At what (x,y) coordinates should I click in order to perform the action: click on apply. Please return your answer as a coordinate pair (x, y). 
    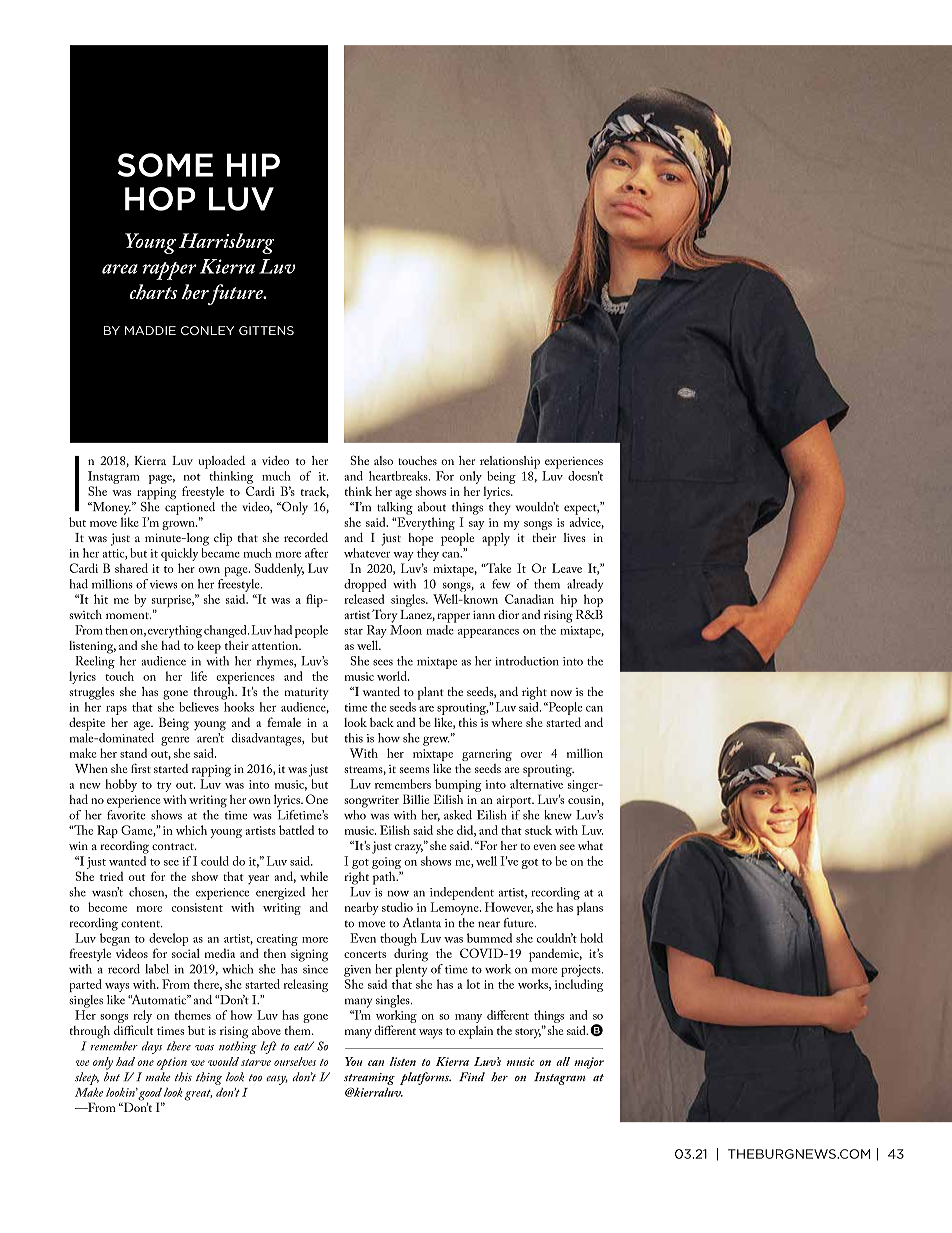
    Looking at the image, I should click on (496, 539).
